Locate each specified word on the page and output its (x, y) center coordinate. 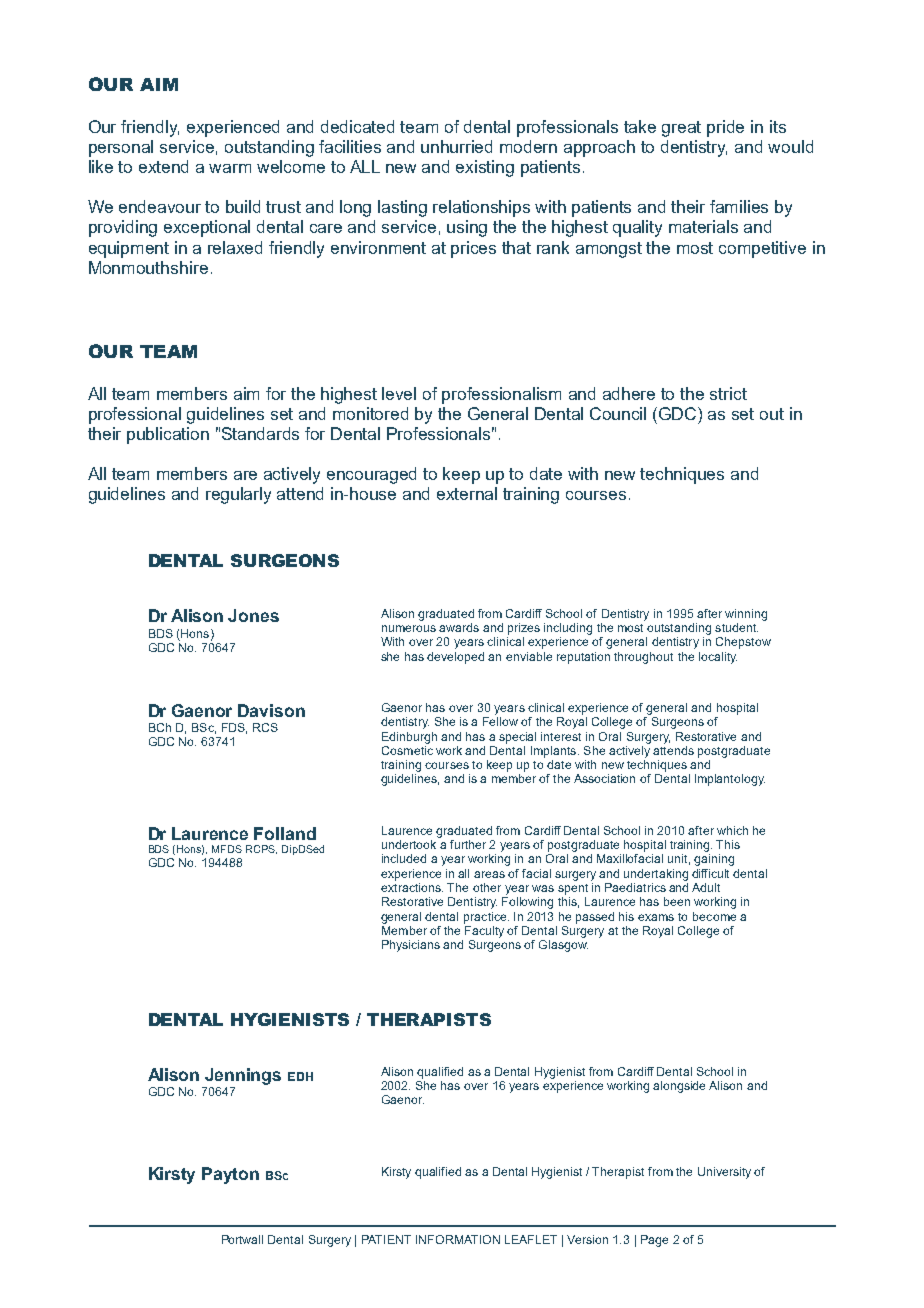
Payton (230, 1175)
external (467, 493)
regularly (238, 495)
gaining (714, 860)
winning (746, 615)
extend (163, 166)
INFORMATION (458, 1239)
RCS (265, 727)
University (724, 1173)
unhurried (456, 146)
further (468, 844)
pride (725, 128)
